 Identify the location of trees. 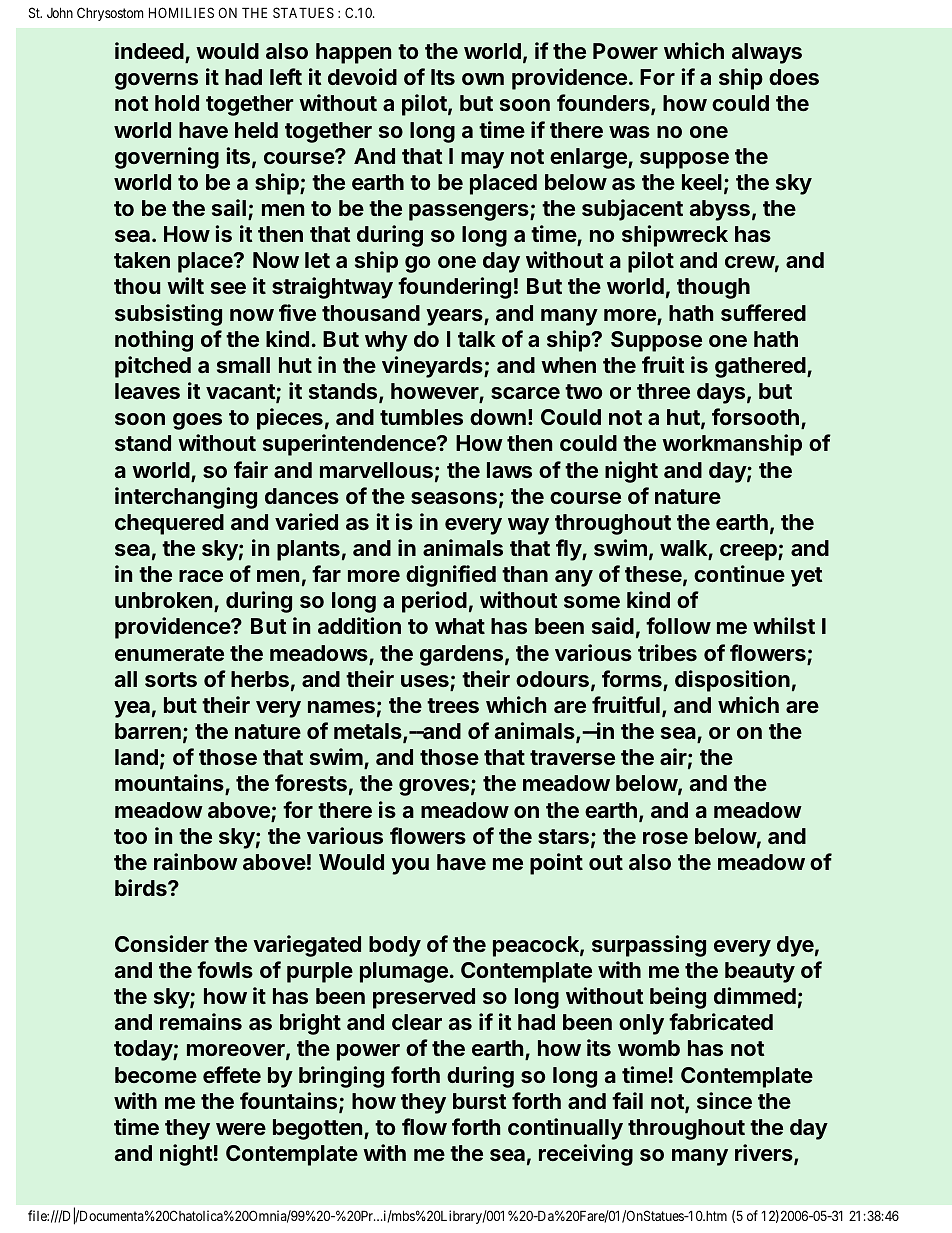
(453, 705).
